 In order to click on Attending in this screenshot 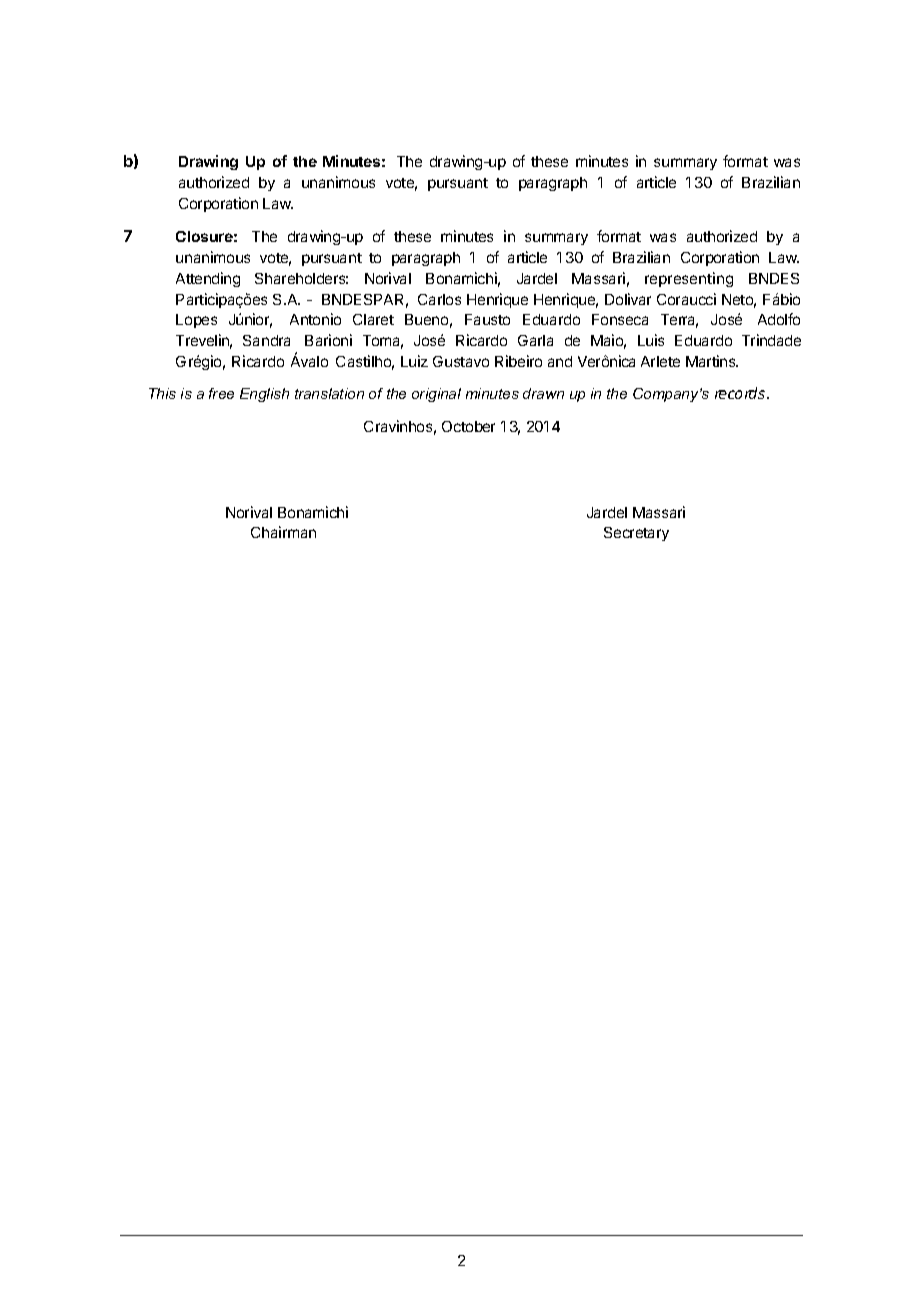, I will do `click(208, 279)`.
